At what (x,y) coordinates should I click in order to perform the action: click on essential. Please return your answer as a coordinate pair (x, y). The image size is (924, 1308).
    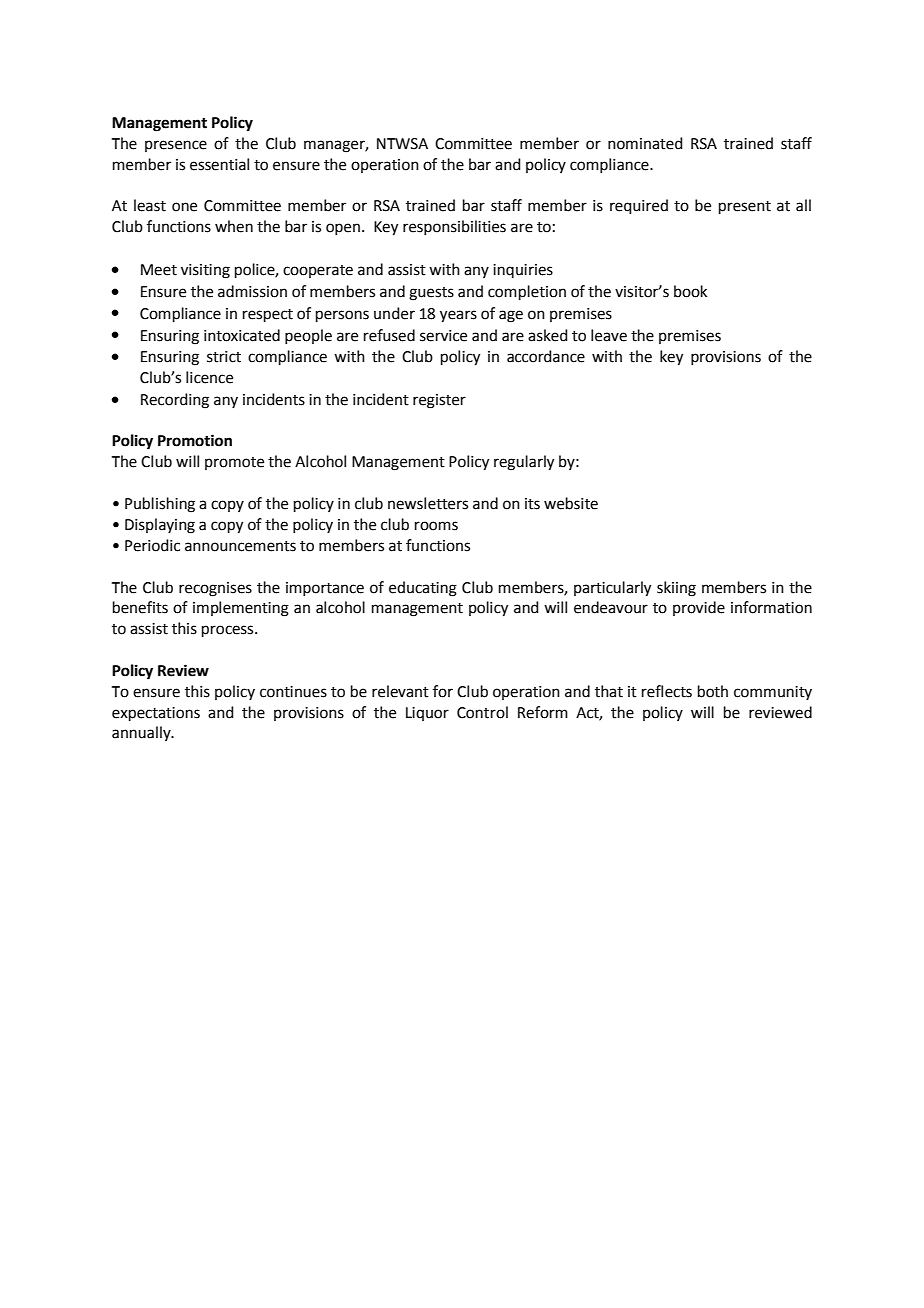
    Looking at the image, I should click on (219, 164).
